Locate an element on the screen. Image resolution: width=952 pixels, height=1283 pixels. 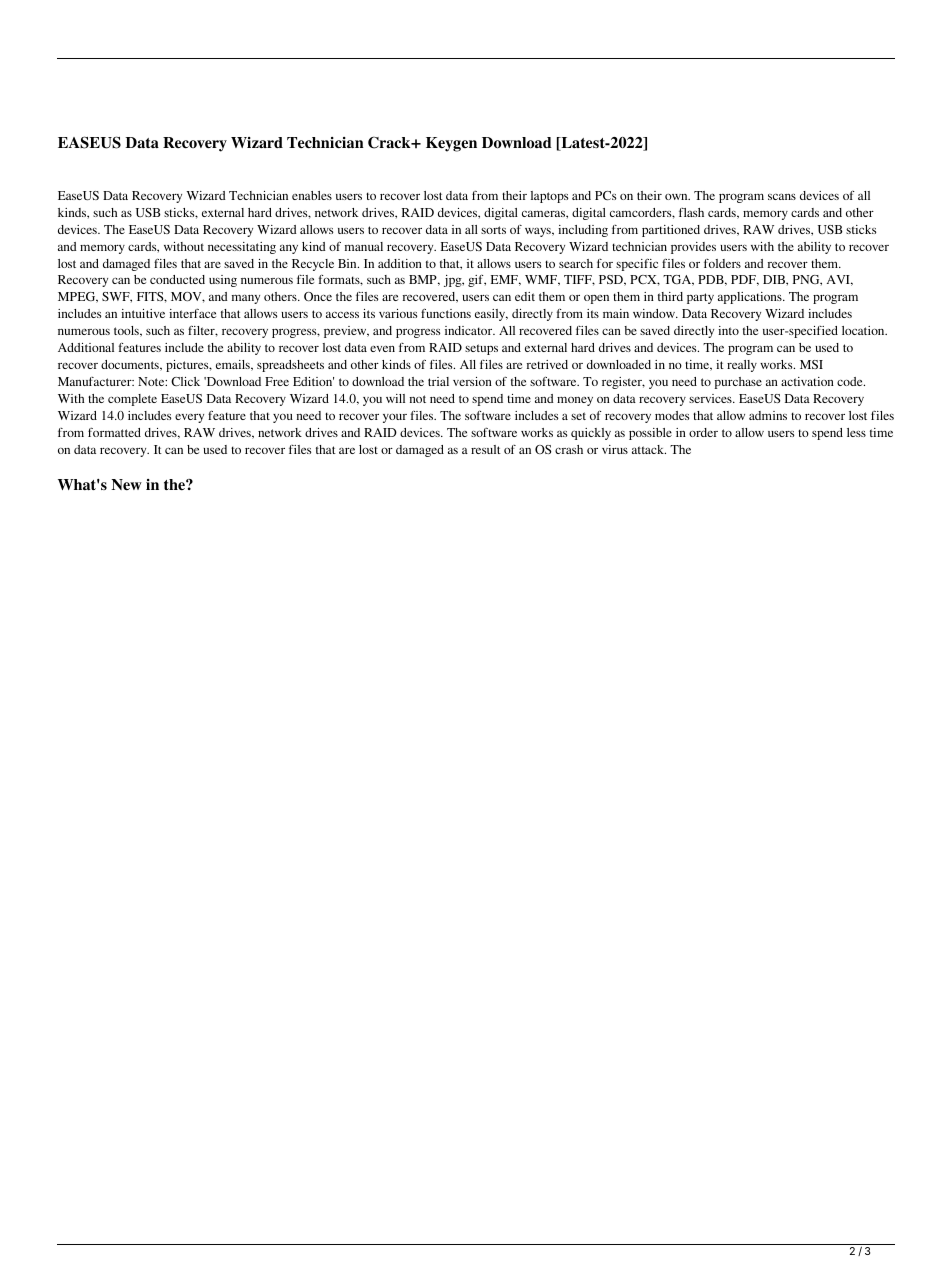
New is located at coordinates (126, 484).
